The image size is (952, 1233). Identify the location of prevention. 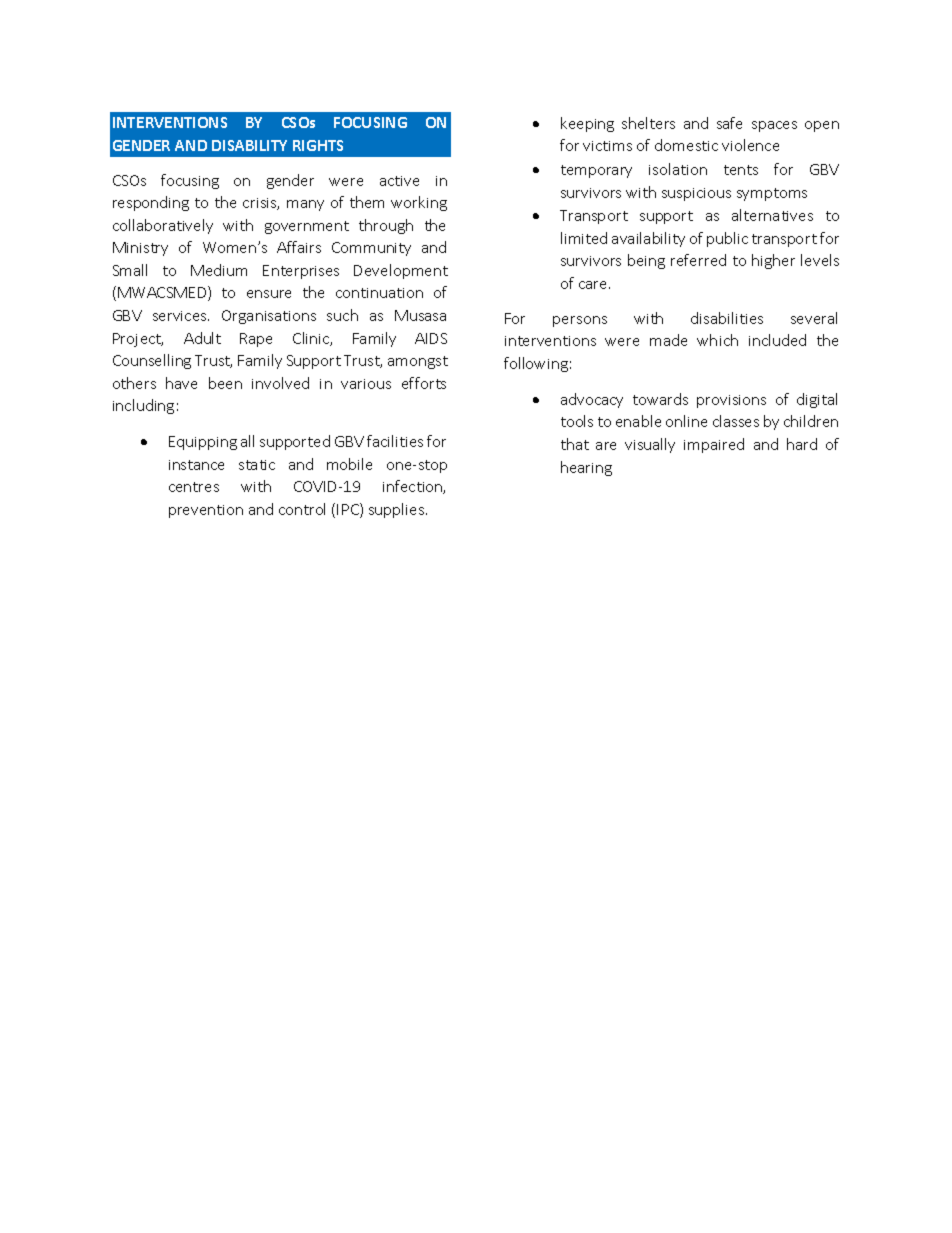
(206, 511).
